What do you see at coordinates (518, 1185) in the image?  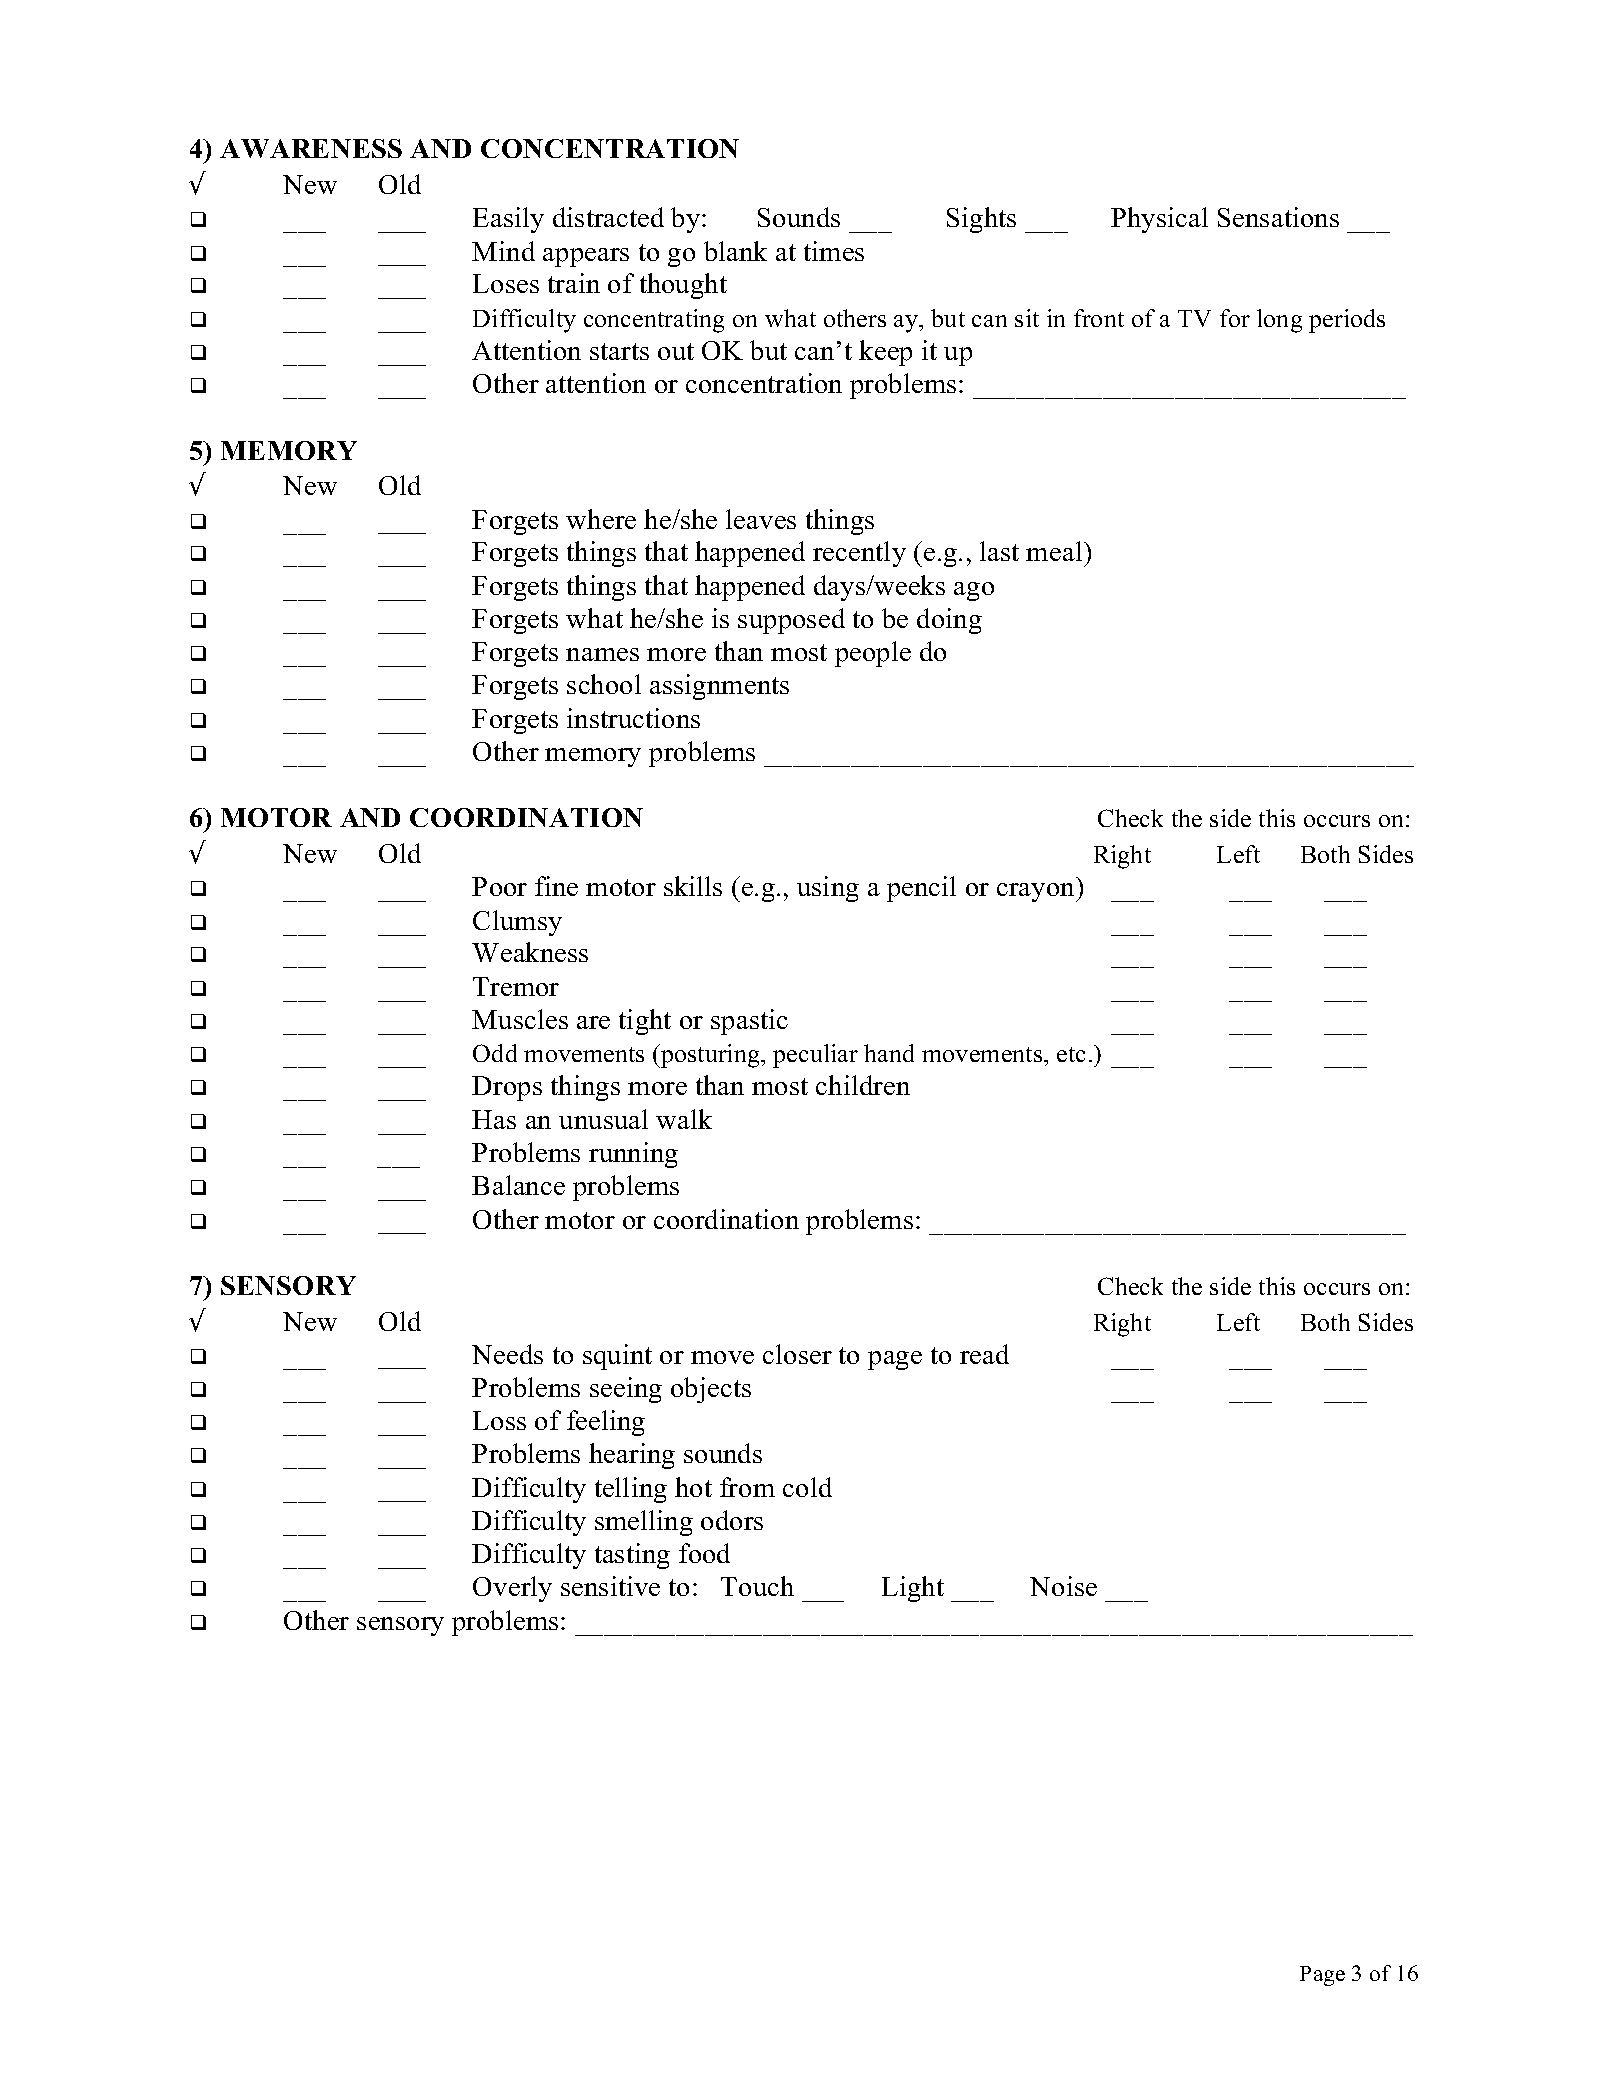 I see `Balance` at bounding box center [518, 1185].
